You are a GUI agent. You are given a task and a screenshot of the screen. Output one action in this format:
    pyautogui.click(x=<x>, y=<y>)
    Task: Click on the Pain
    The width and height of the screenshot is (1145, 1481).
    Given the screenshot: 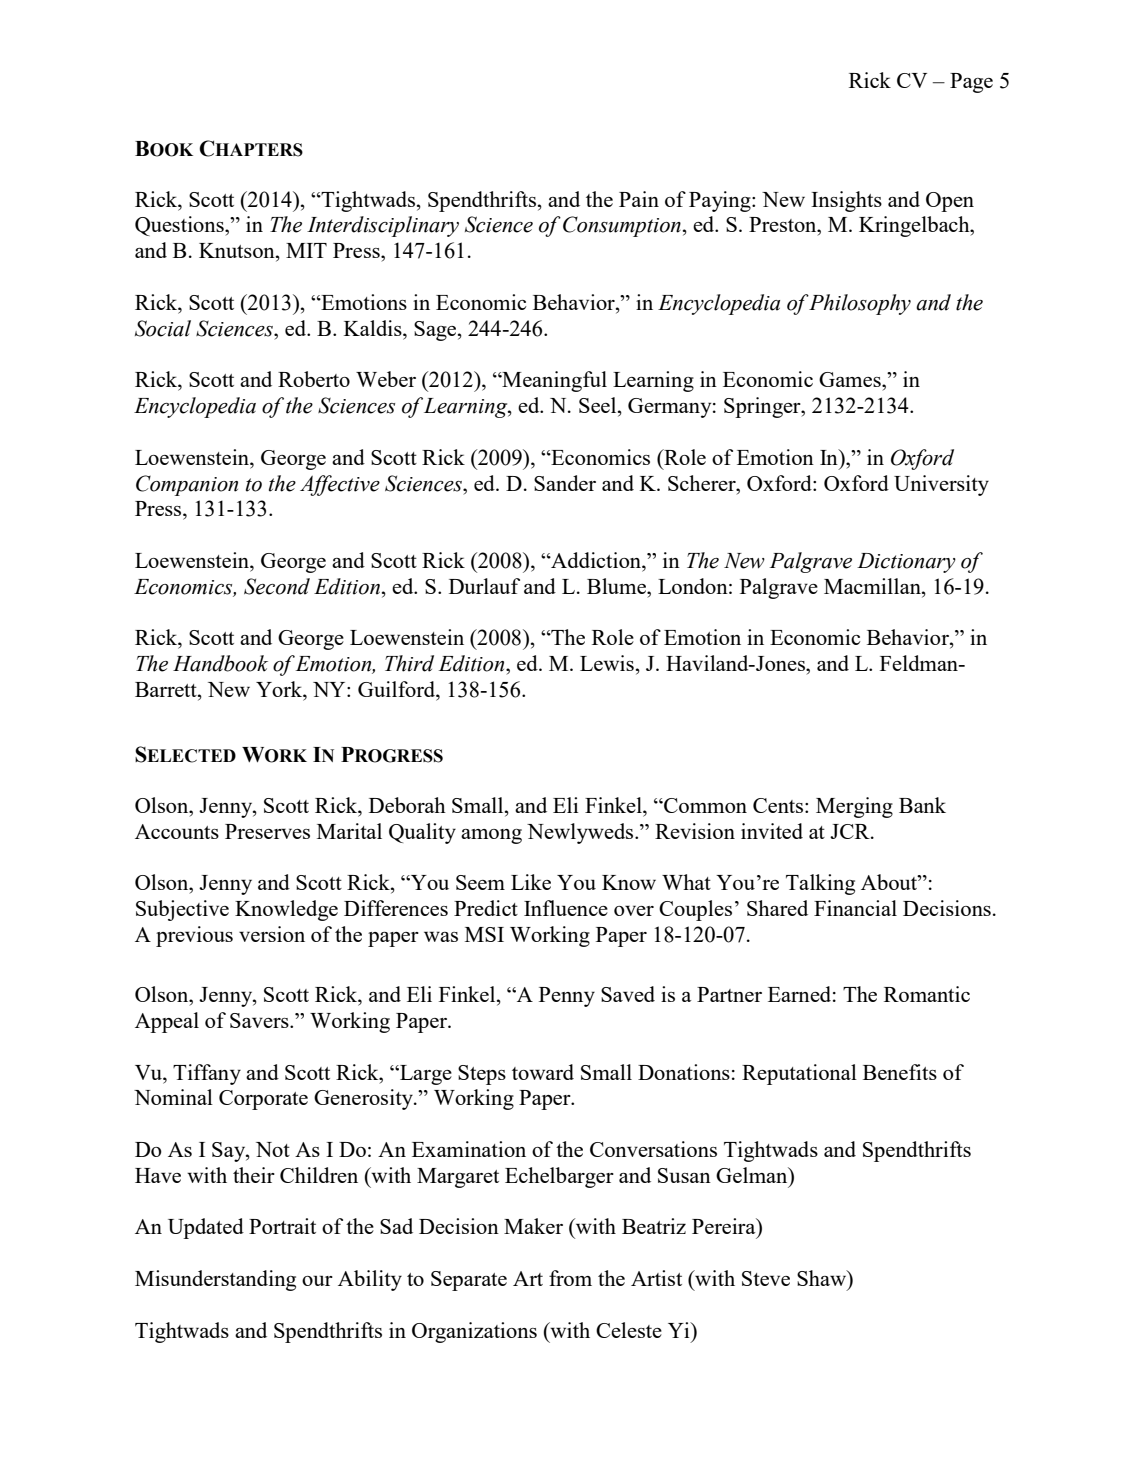 What is the action you would take?
    pyautogui.click(x=639, y=199)
